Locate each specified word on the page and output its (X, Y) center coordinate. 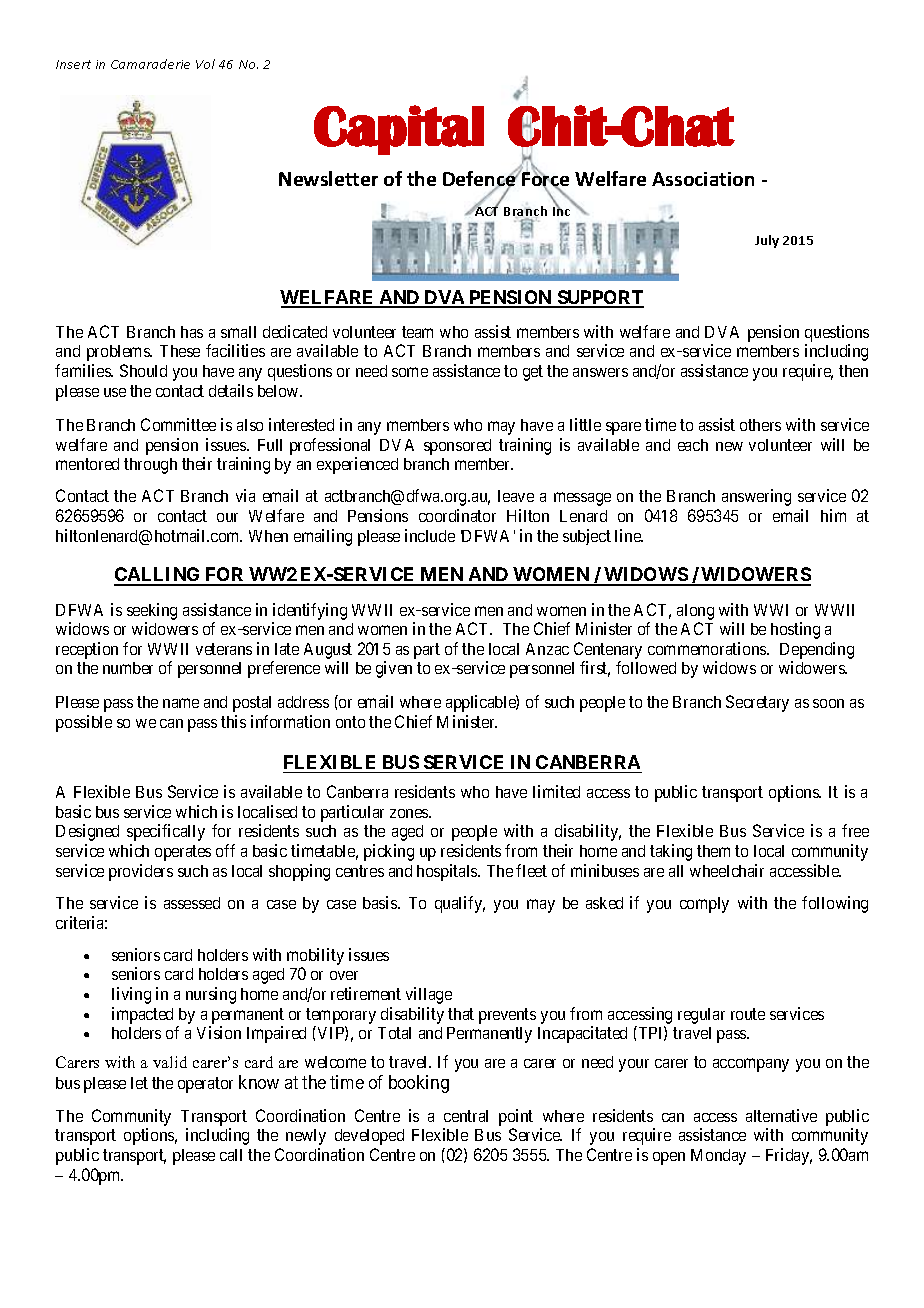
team (417, 332)
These (180, 351)
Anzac (547, 649)
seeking (152, 611)
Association (703, 179)
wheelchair (727, 870)
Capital (399, 130)
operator (205, 1085)
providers (141, 872)
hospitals (448, 872)
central (466, 1116)
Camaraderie (150, 64)
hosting (795, 630)
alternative (781, 1115)
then (853, 371)
